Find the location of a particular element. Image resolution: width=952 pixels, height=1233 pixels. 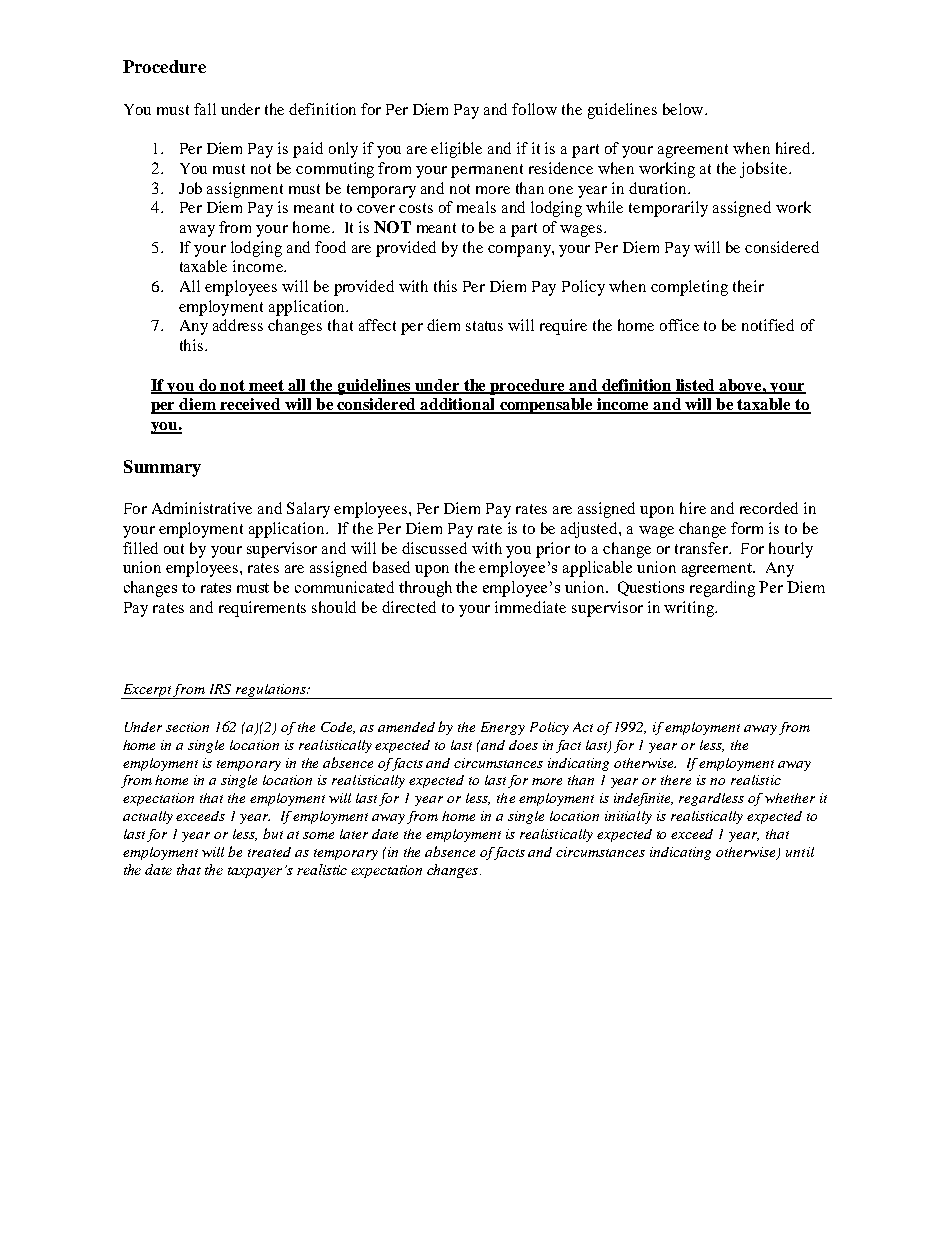

but is located at coordinates (273, 833).
